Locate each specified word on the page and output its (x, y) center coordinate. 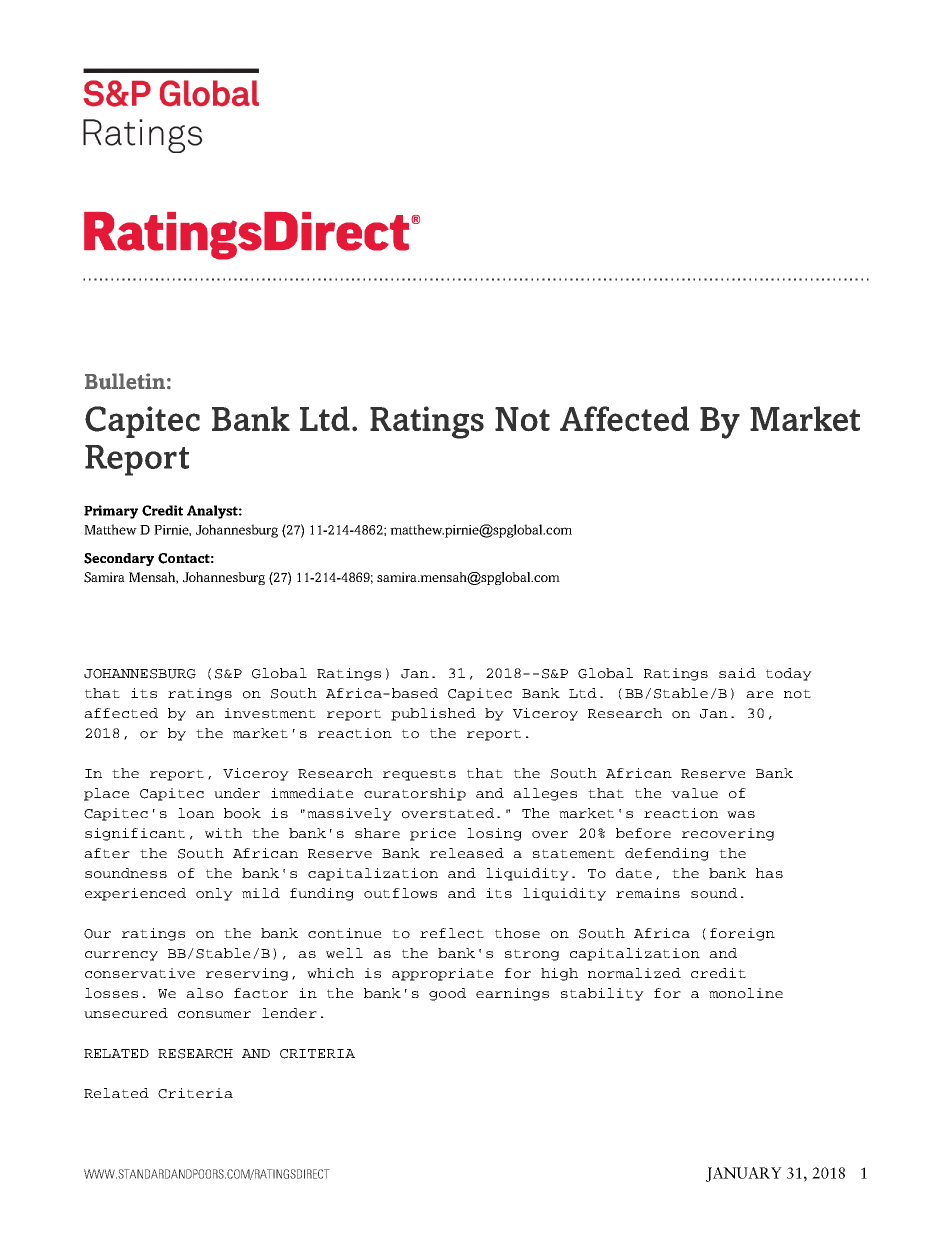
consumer (214, 1015)
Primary (111, 512)
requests (419, 775)
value (694, 793)
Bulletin (125, 381)
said (737, 673)
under (237, 793)
